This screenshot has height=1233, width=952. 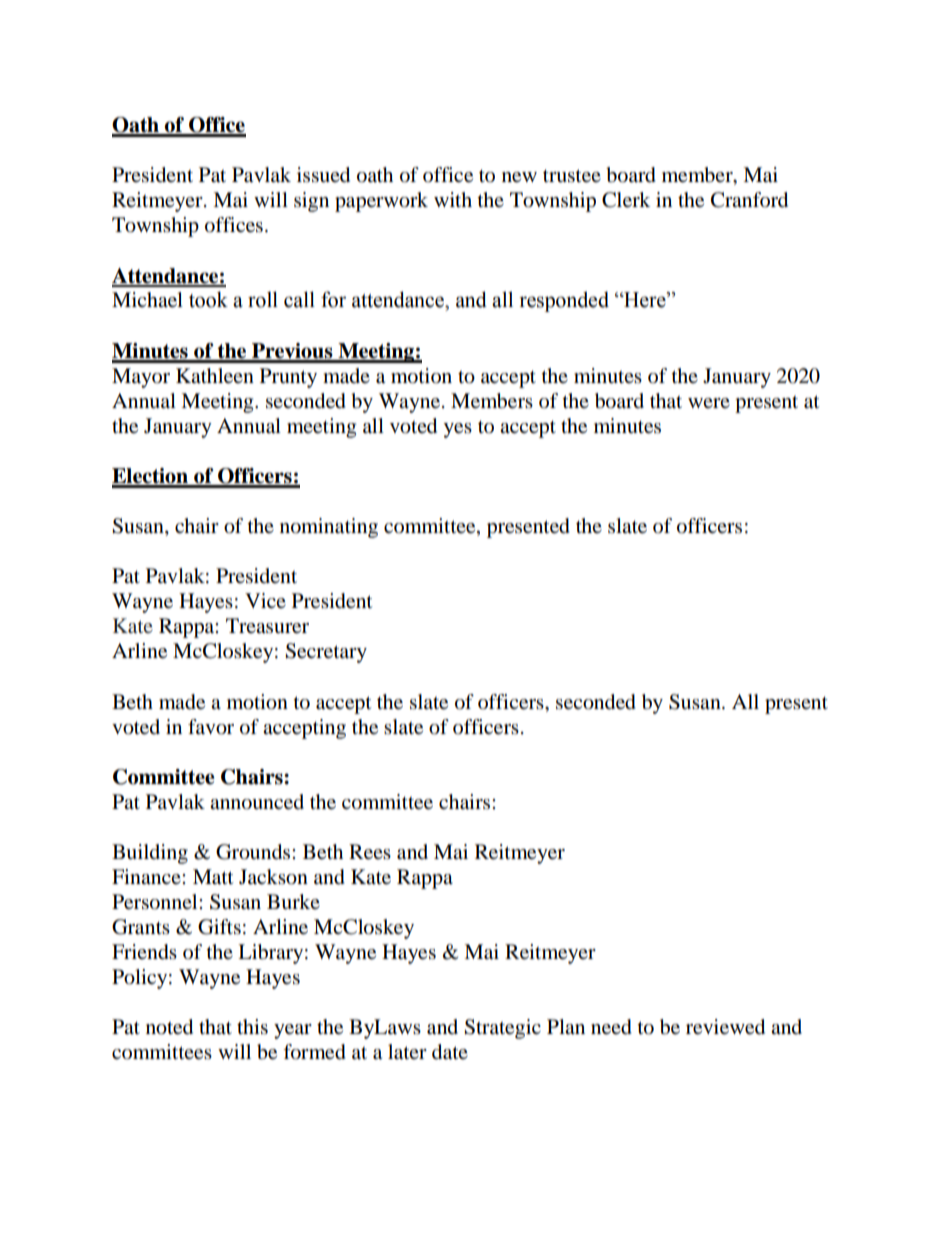 I want to click on this, so click(x=252, y=1027).
